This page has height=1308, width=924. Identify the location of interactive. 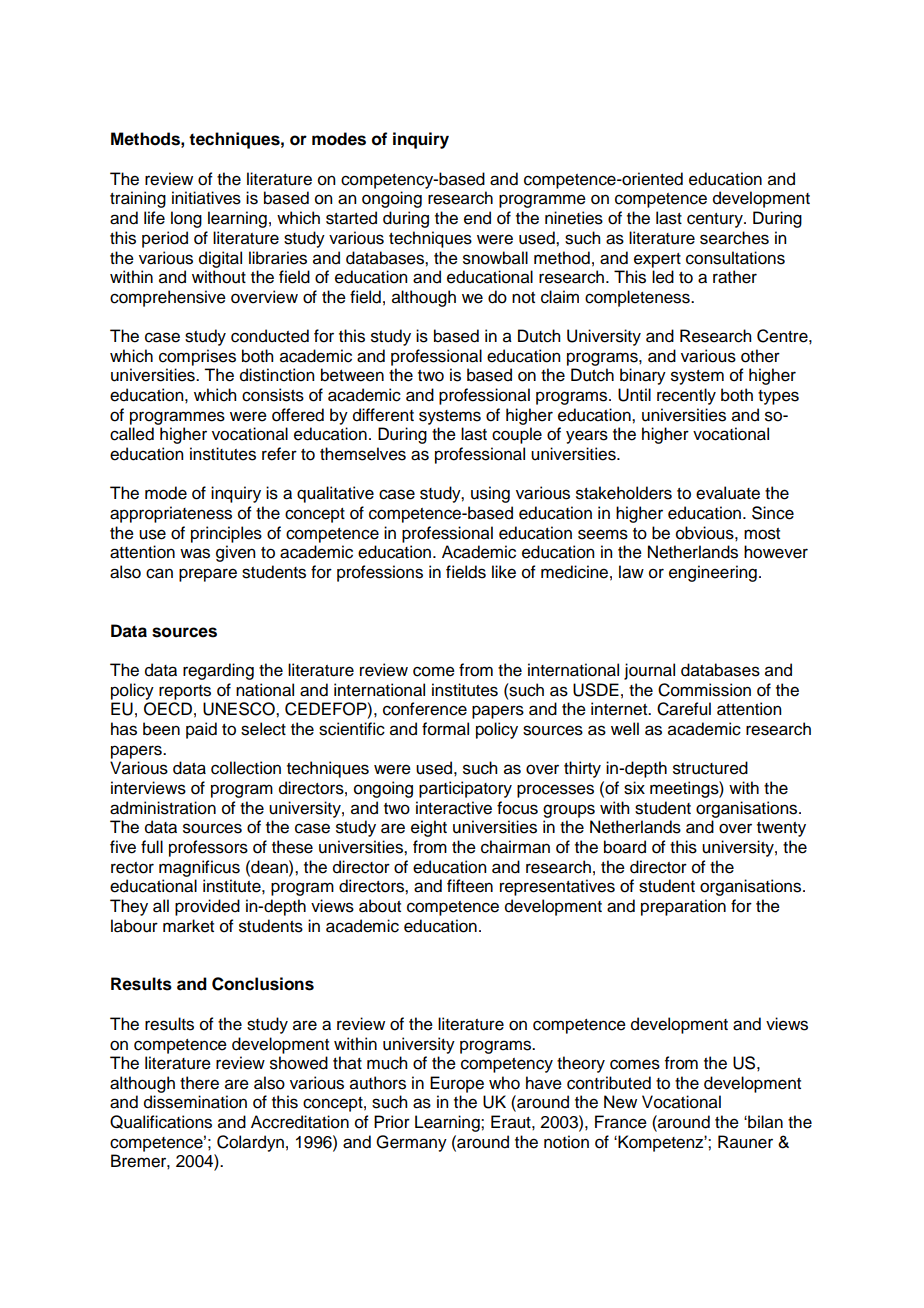
(454, 808).
